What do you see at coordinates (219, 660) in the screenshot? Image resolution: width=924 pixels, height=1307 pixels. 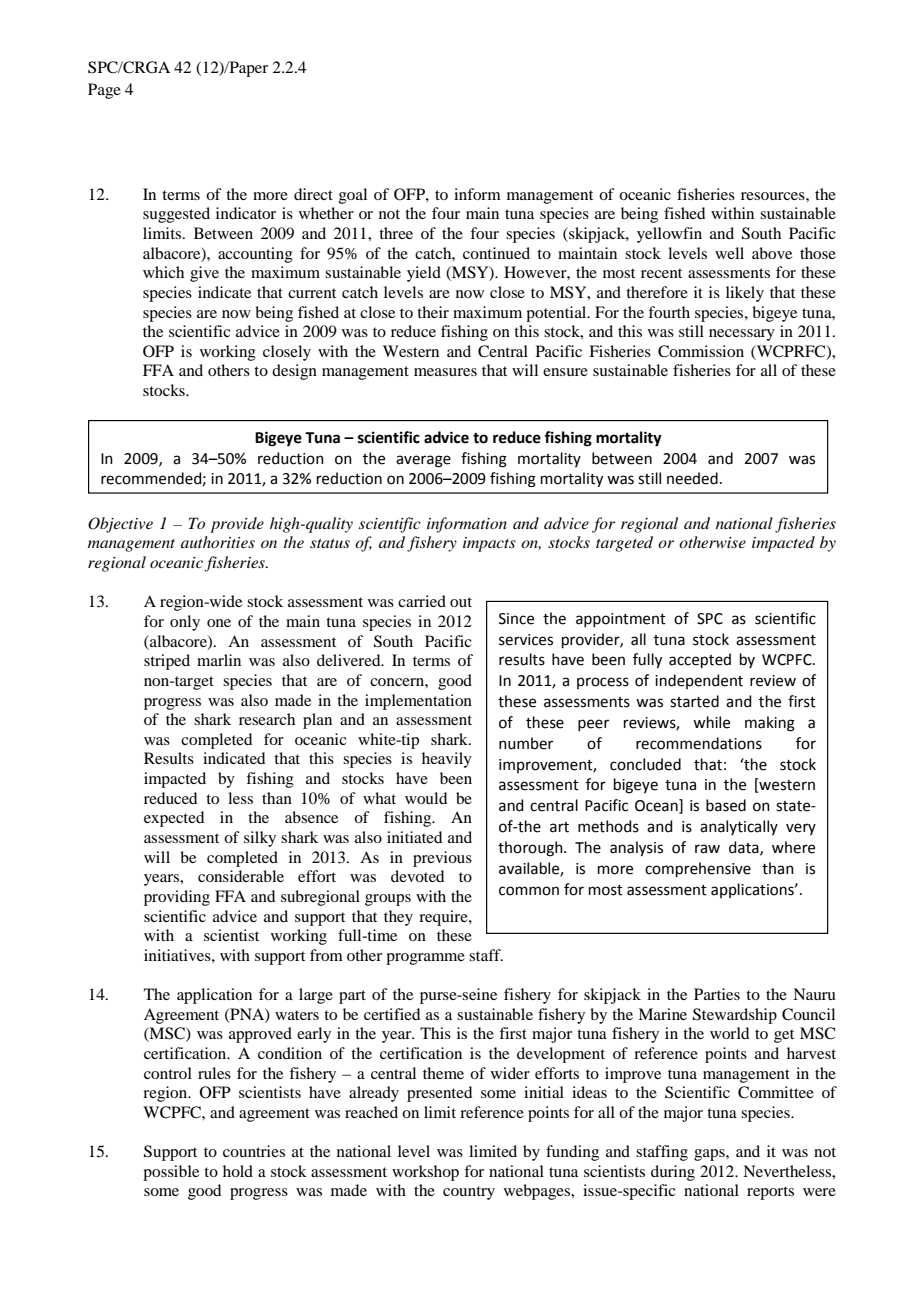 I see `marlin` at bounding box center [219, 660].
